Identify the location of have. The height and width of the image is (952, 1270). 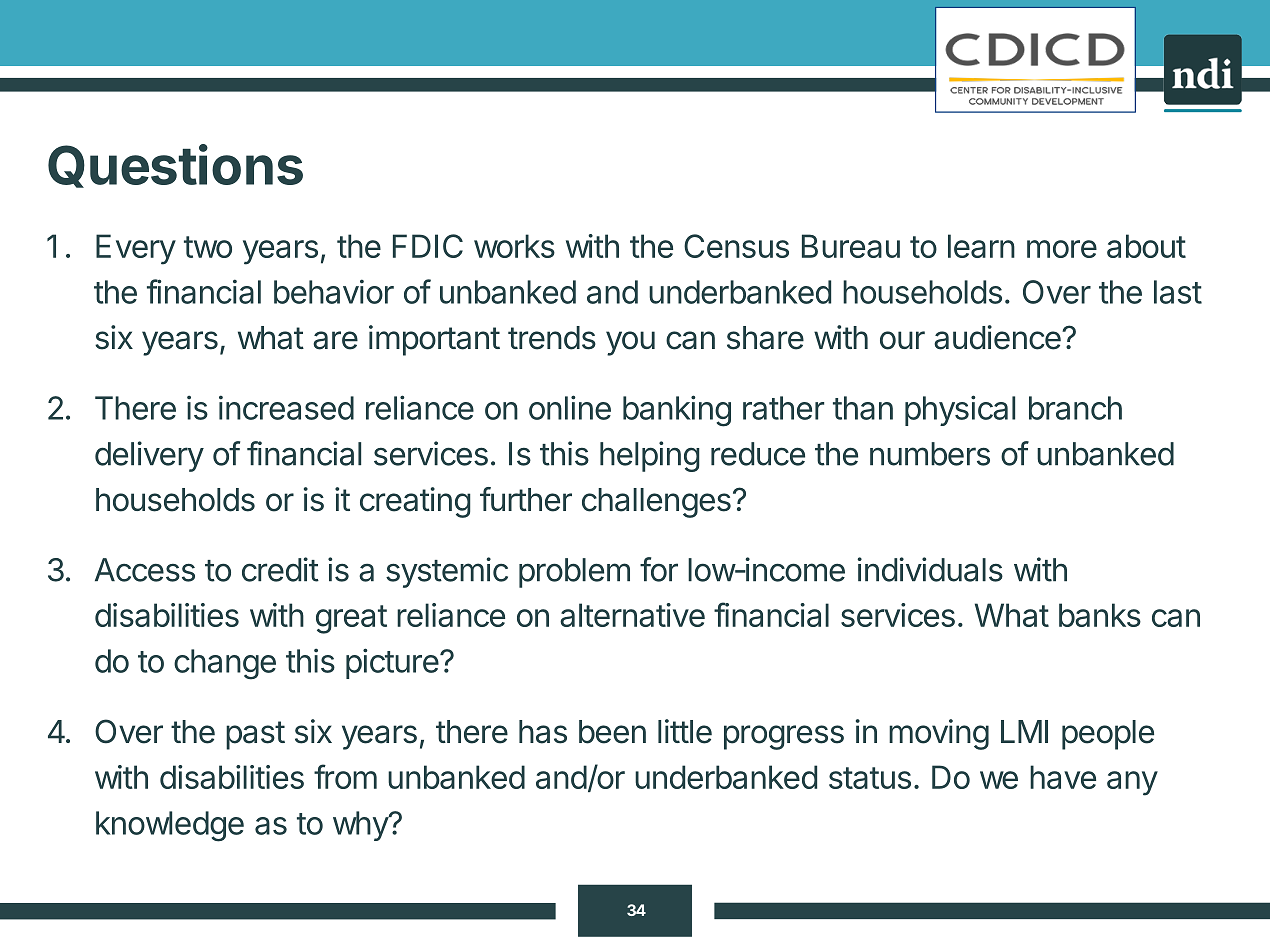
(1063, 777).
